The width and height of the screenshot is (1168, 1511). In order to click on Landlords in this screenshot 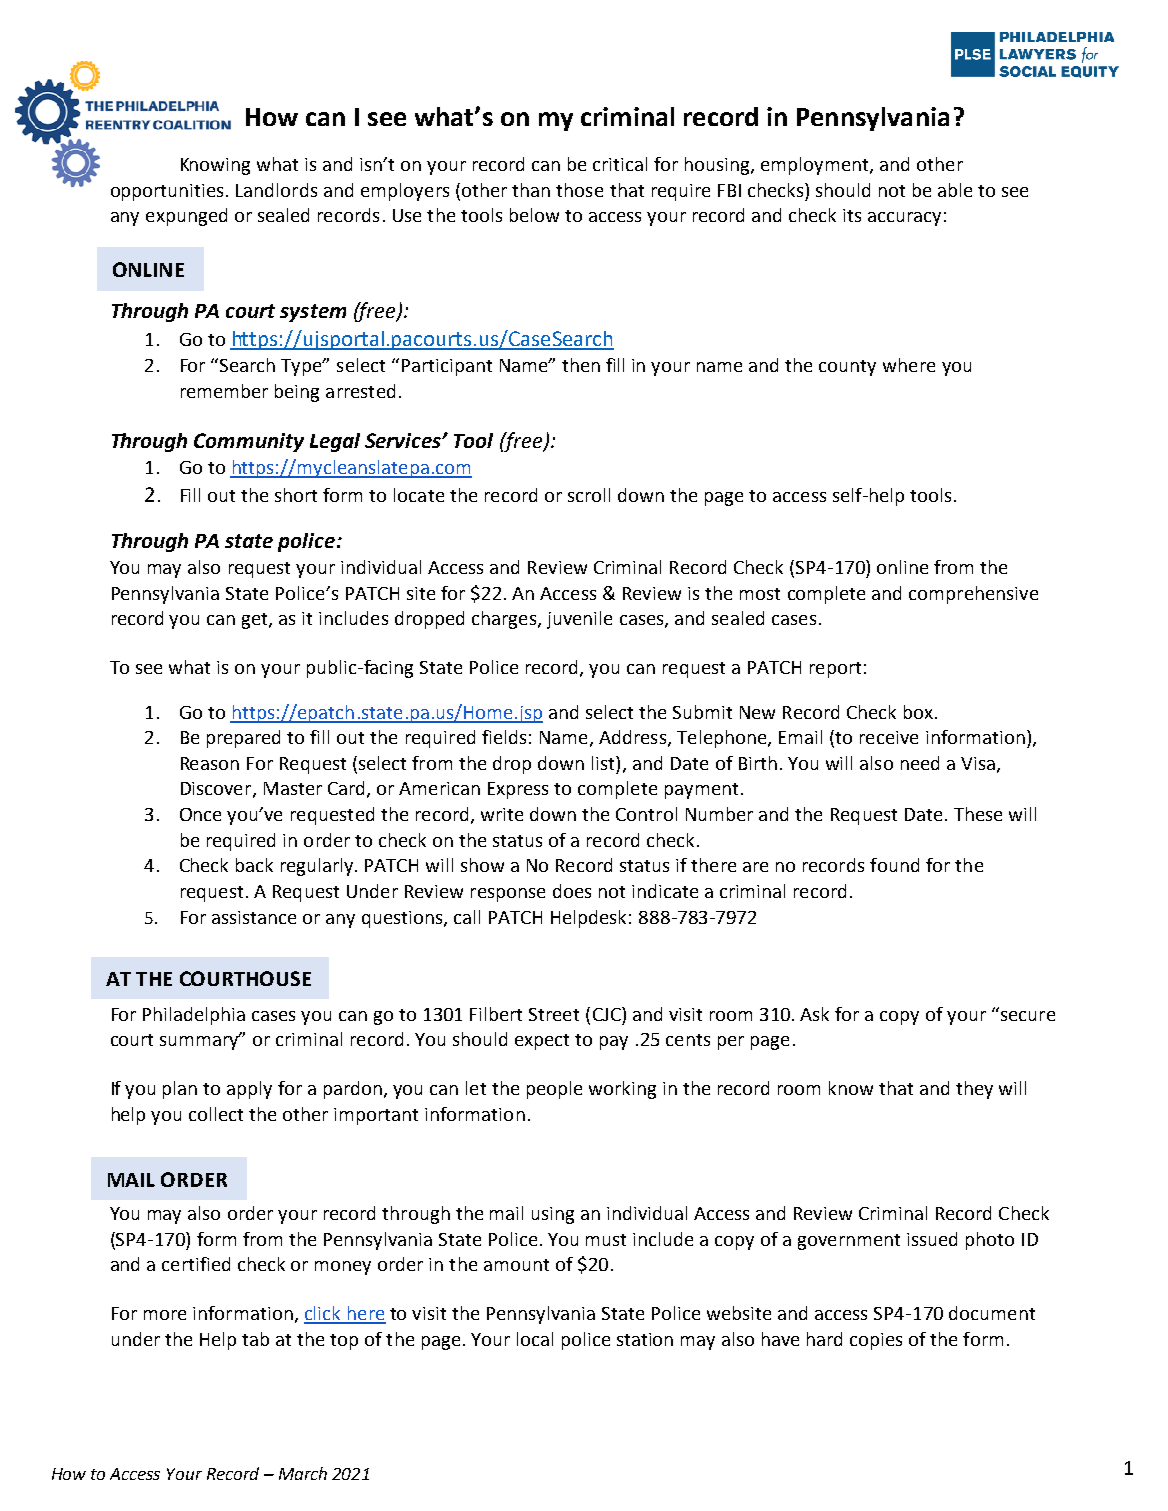, I will do `click(276, 190)`.
